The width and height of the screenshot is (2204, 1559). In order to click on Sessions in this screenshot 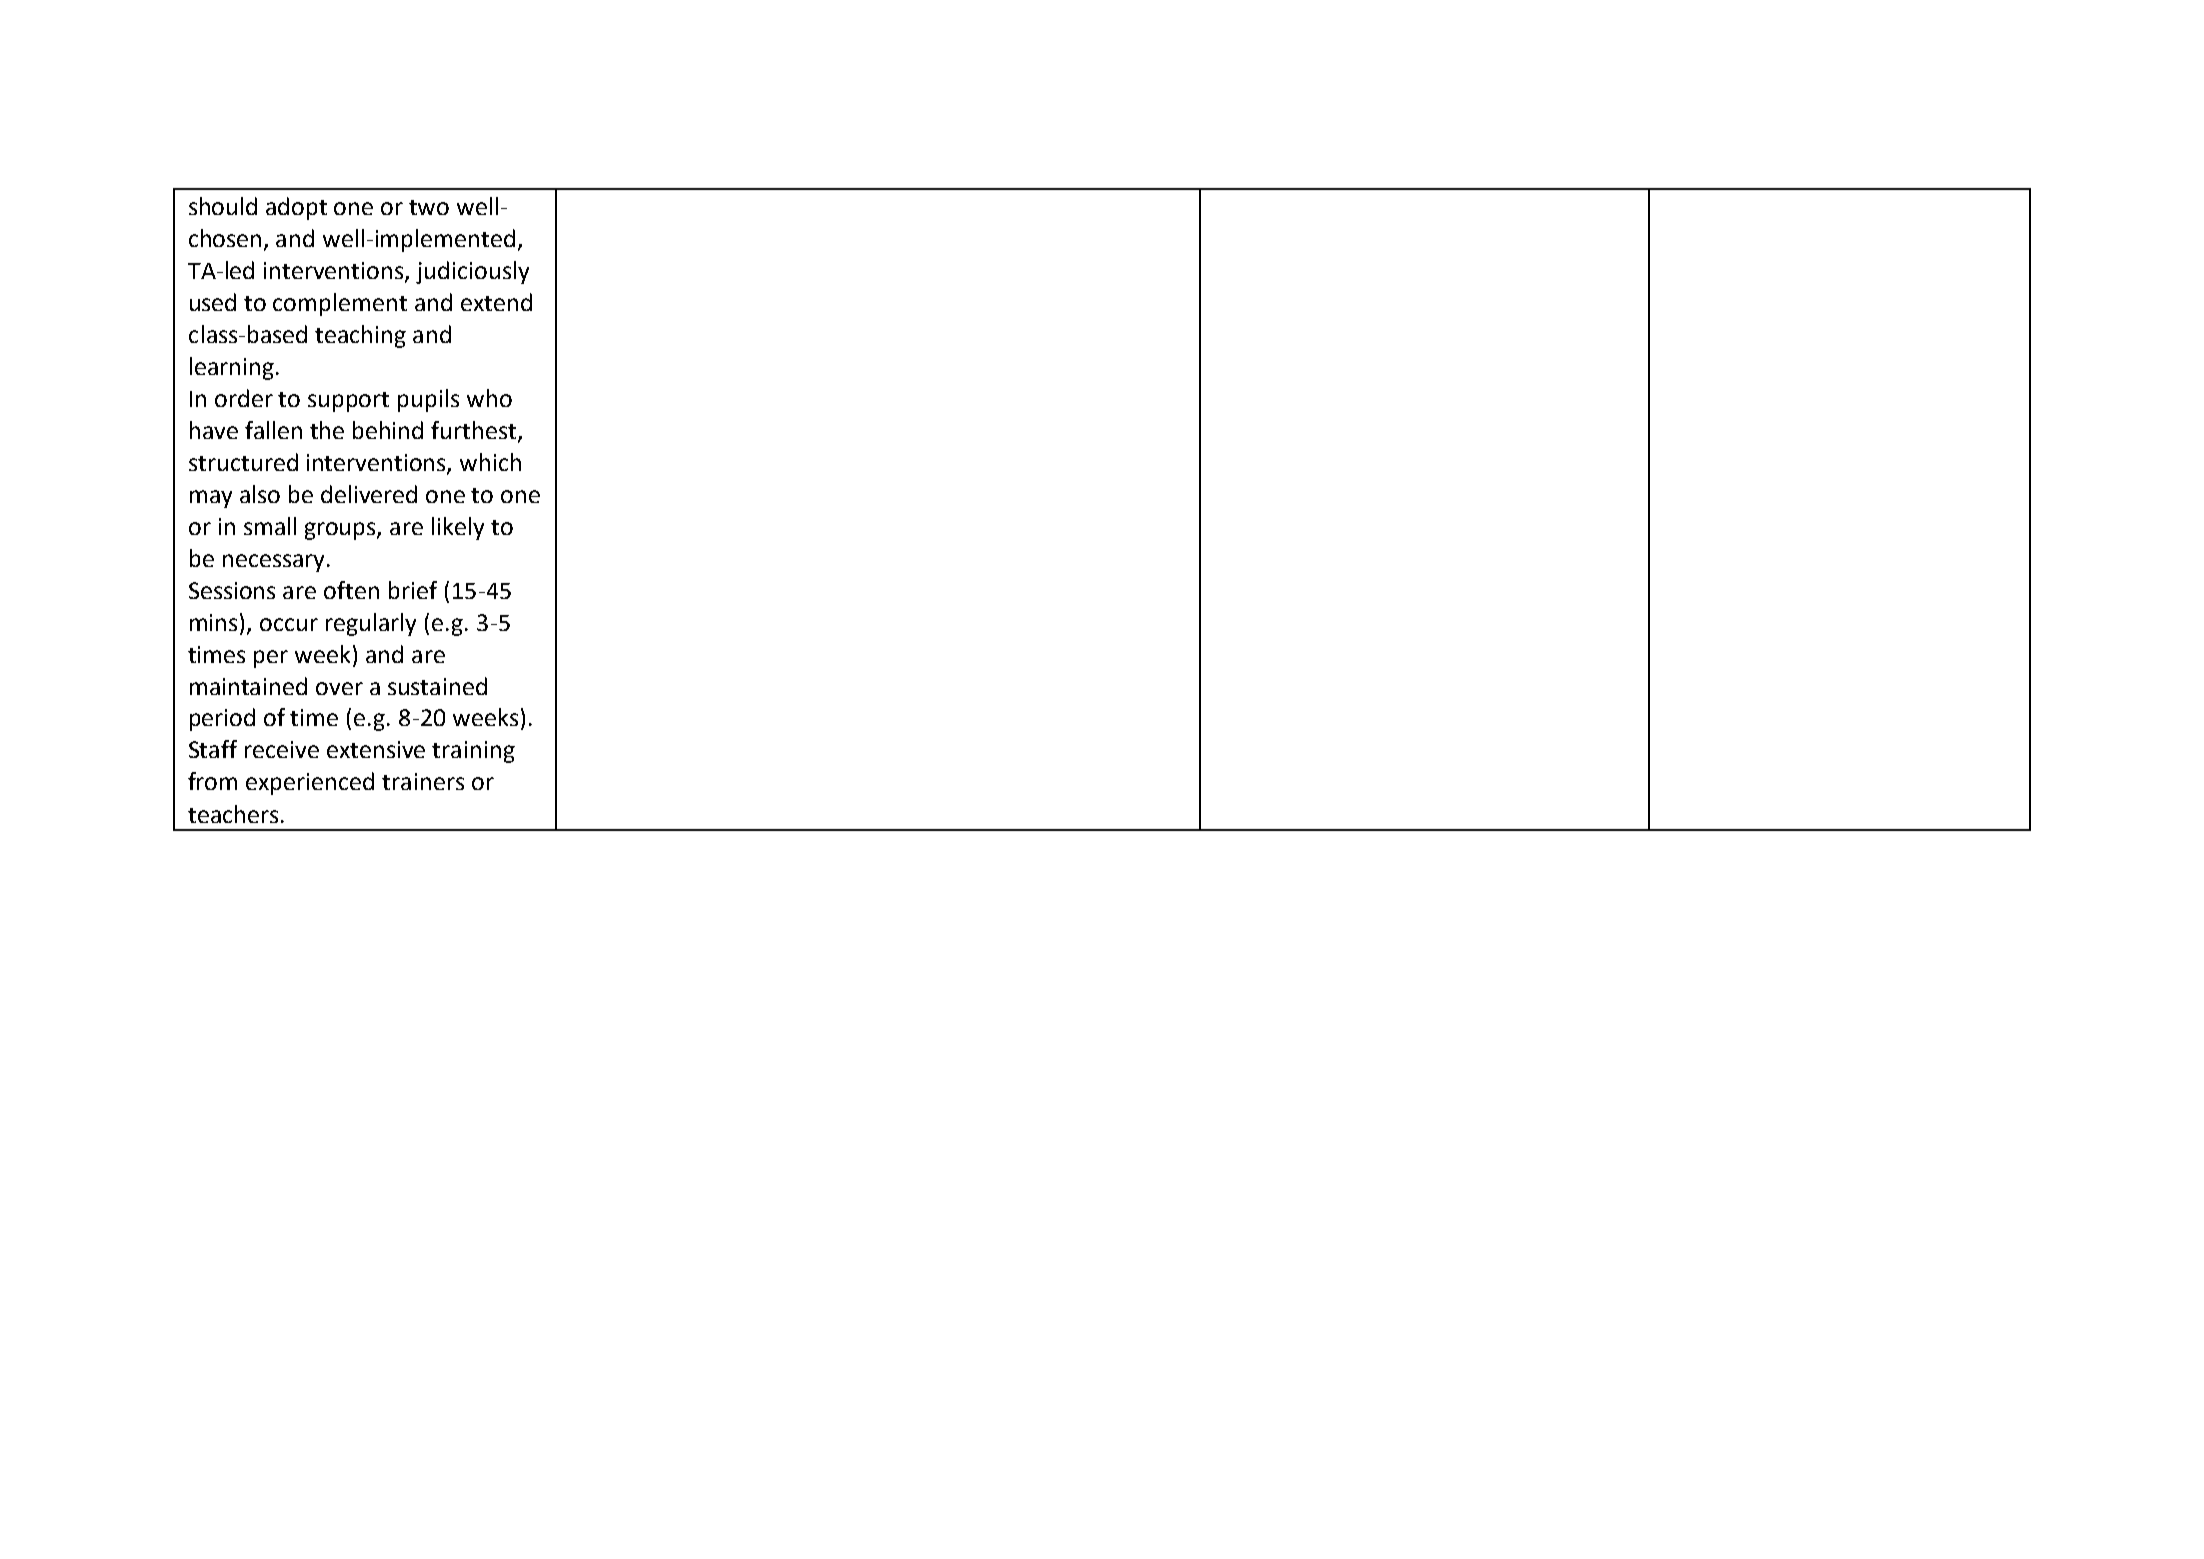, I will do `click(232, 590)`.
